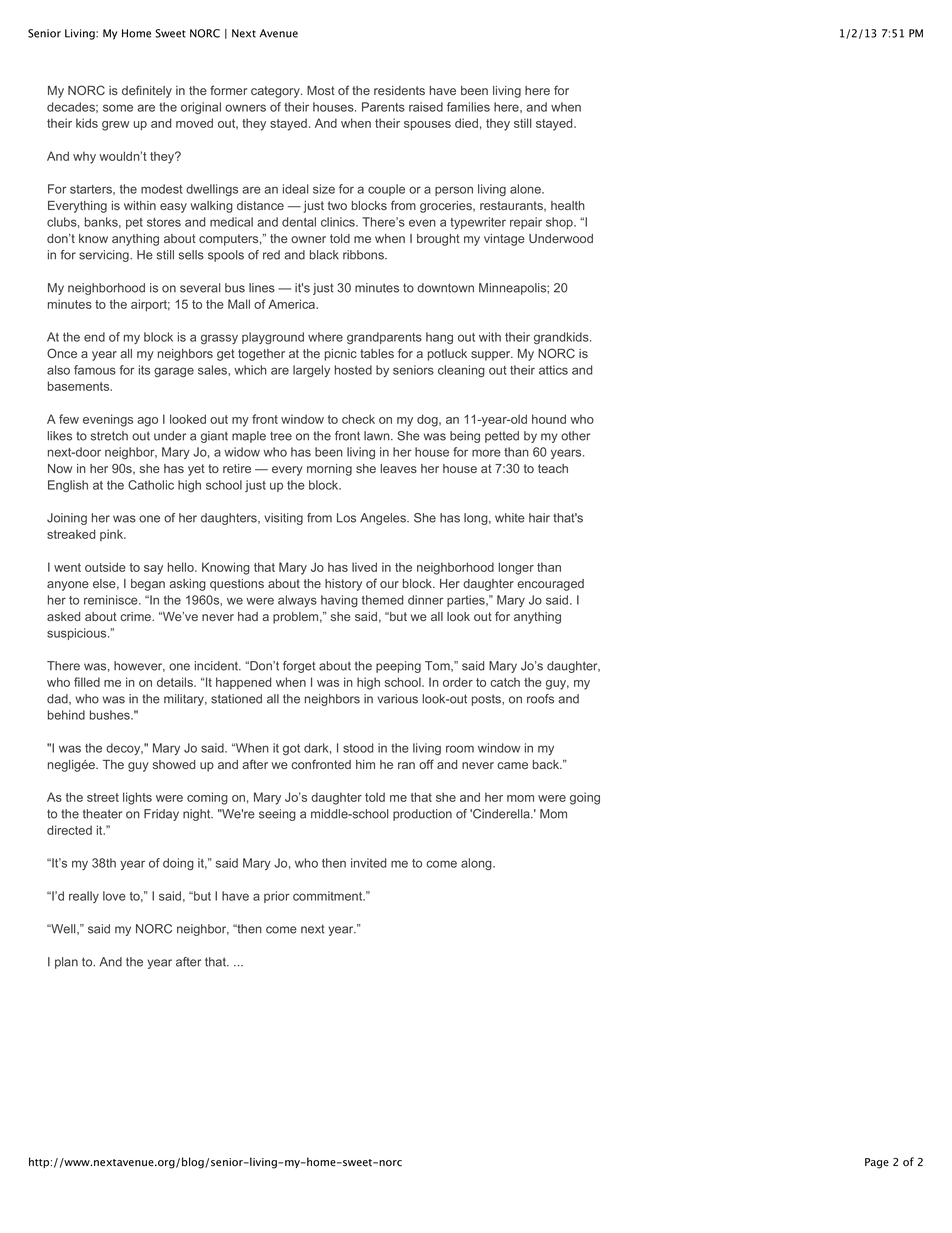  Describe the element at coordinates (136, 616) in the screenshot. I see `crime` at that location.
